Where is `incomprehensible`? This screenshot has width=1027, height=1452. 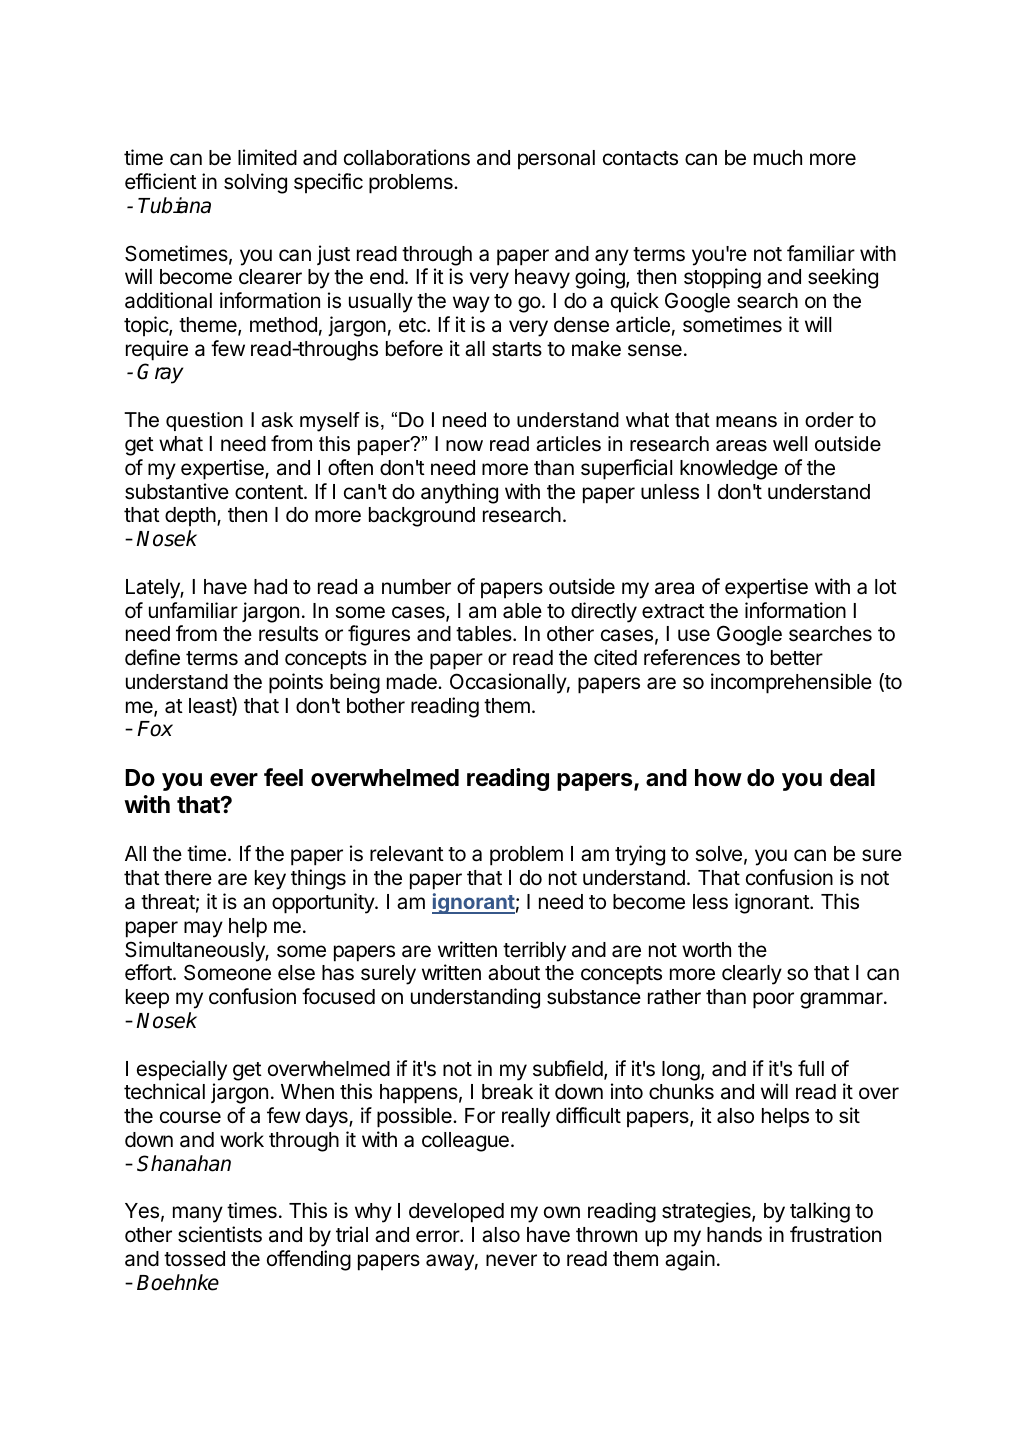
incomprehensible is located at coordinates (791, 683).
